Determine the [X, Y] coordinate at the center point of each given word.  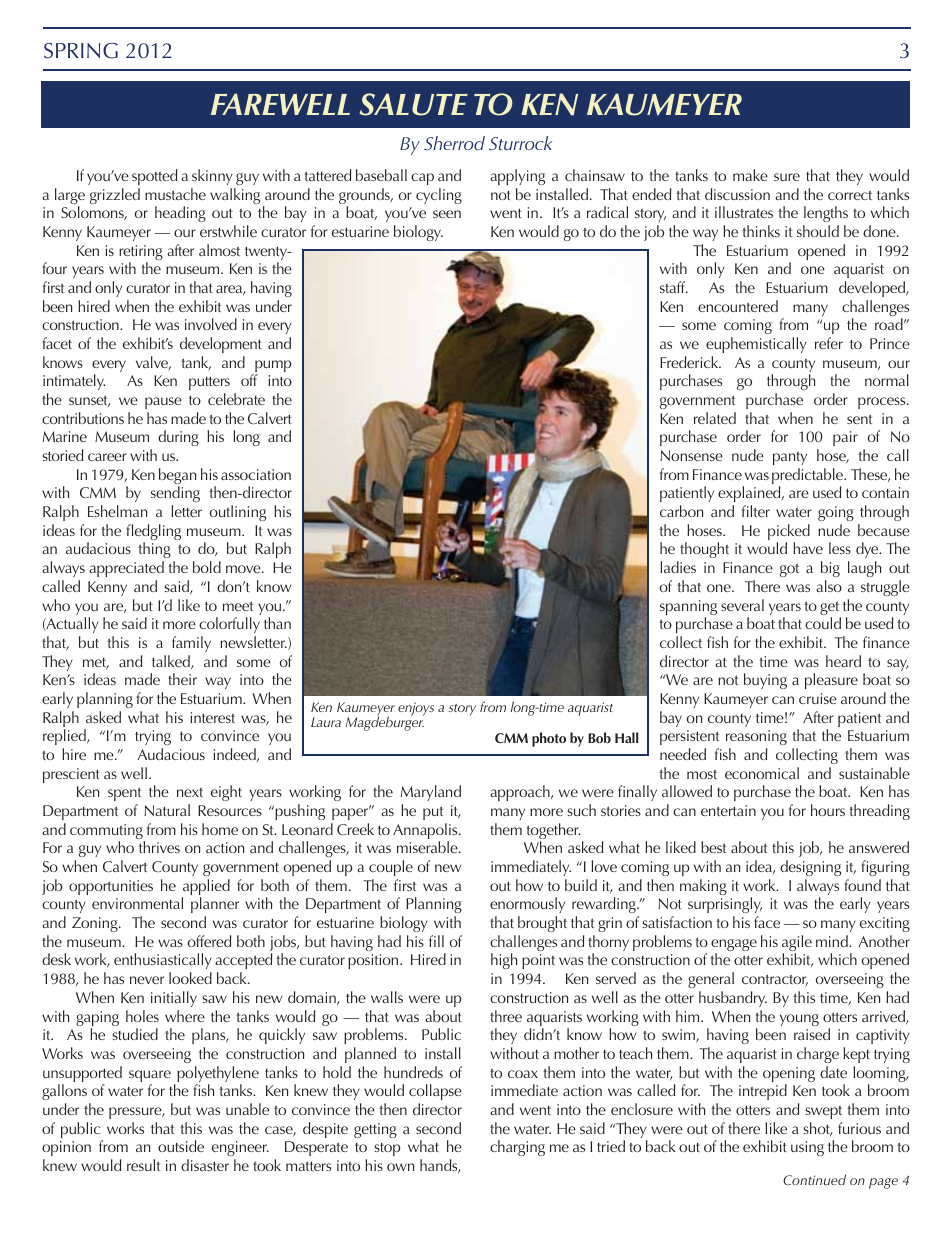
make [750, 175]
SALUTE [413, 104]
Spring [81, 51]
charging [517, 1148]
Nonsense [691, 455]
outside [181, 1146]
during [178, 438]
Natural [167, 810]
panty [790, 458]
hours [828, 810]
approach [521, 793]
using [807, 1148]
